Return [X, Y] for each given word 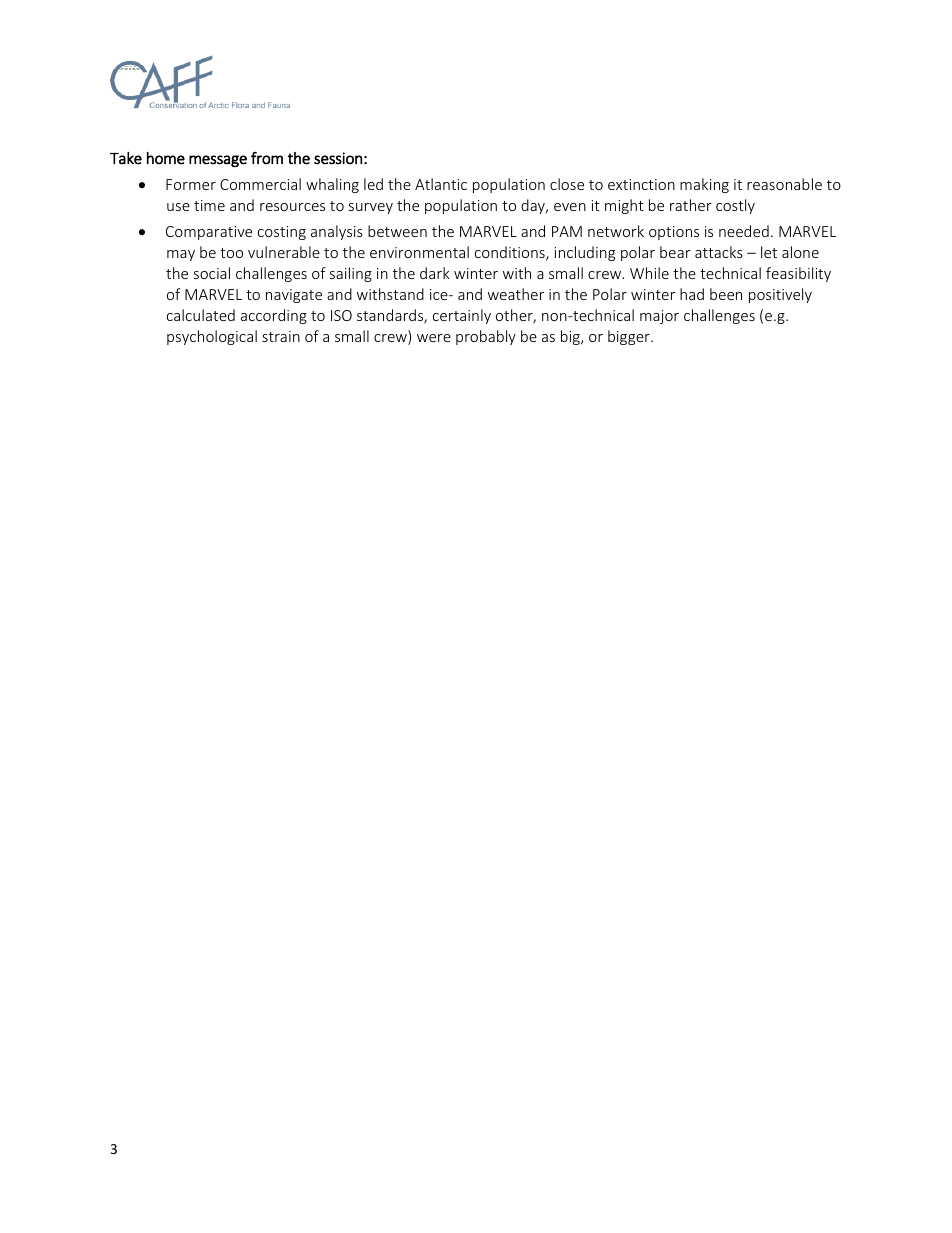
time [209, 205]
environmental [419, 252]
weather [516, 294]
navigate [294, 296]
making [704, 185]
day [534, 206]
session [338, 158]
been [726, 294]
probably [486, 337]
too [231, 253]
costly [735, 206]
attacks [719, 252]
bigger [630, 337]
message [218, 161]
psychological [212, 337]
